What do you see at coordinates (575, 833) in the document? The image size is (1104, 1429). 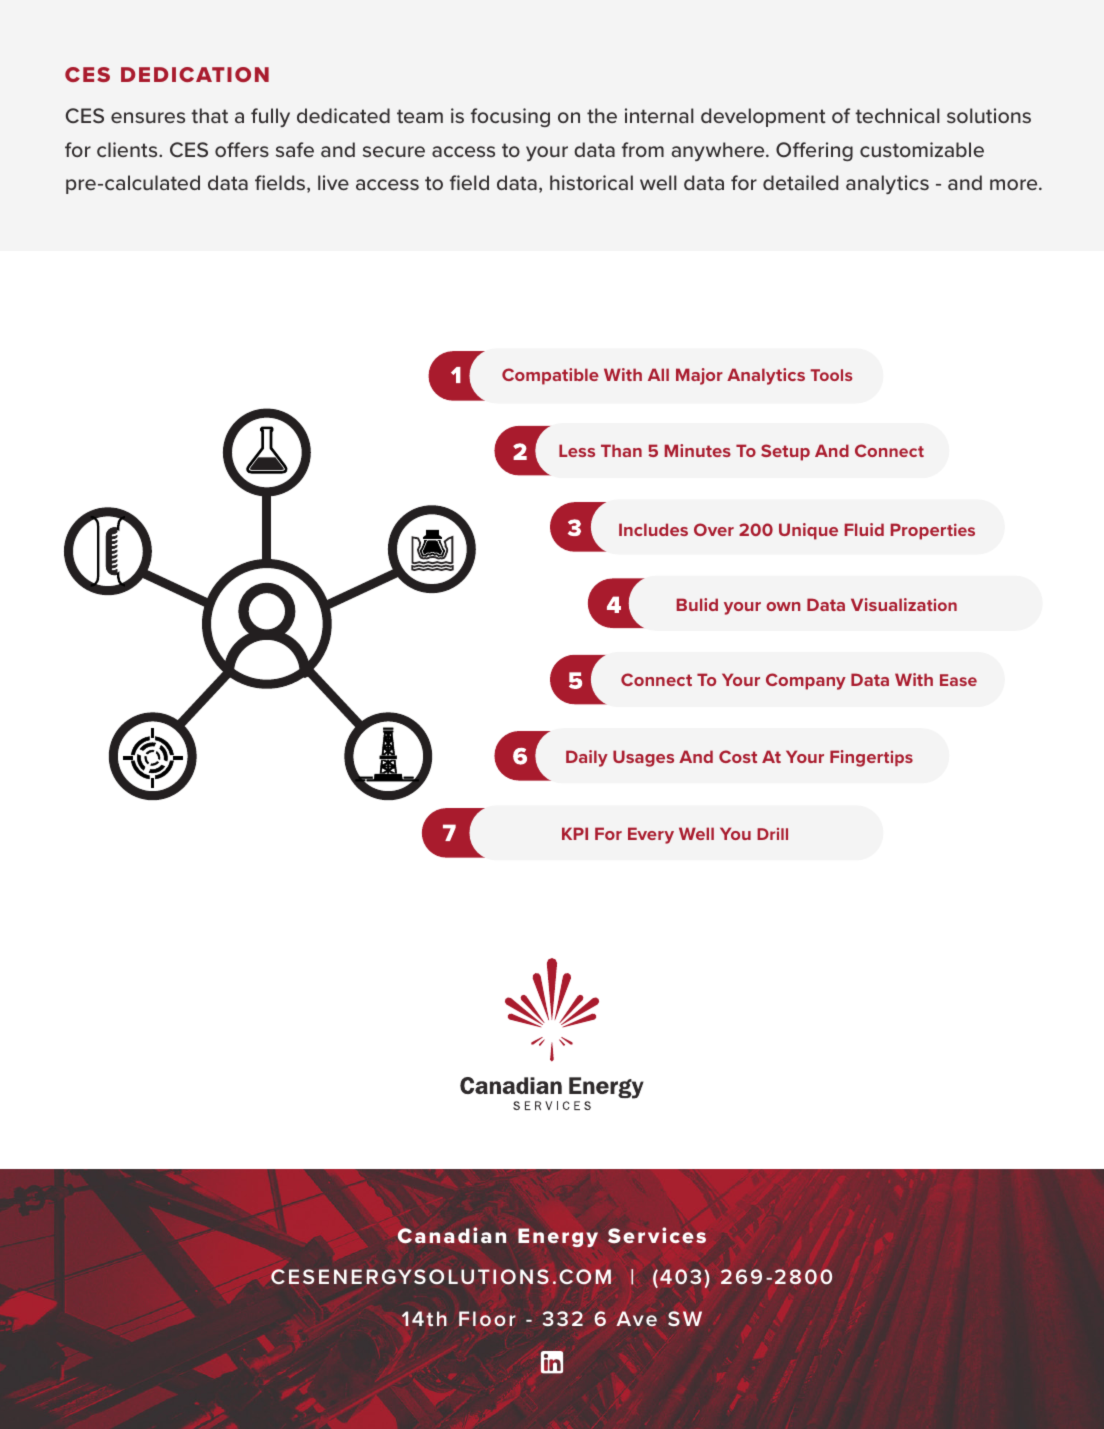 I see `KPI` at bounding box center [575, 833].
